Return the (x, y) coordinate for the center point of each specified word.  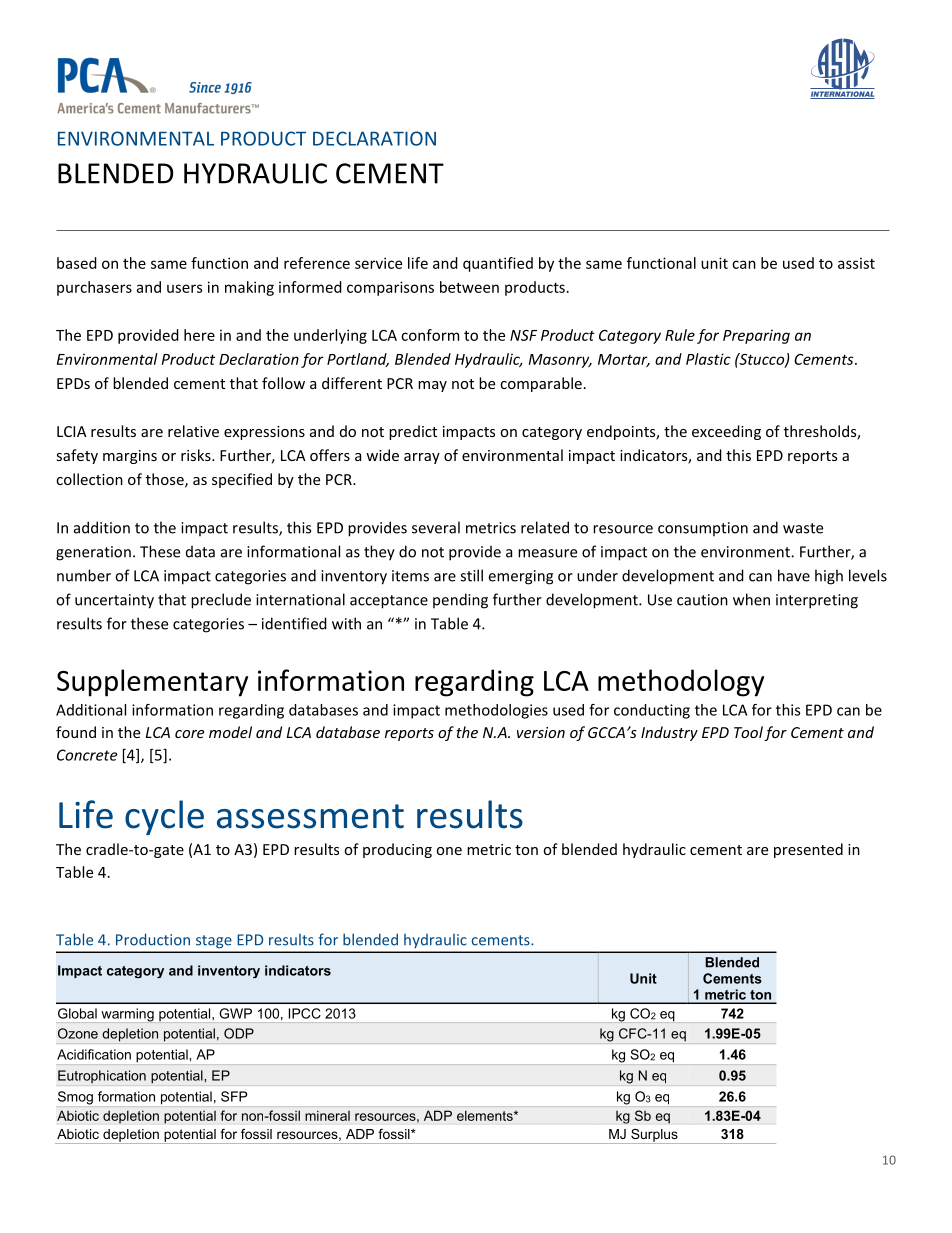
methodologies (496, 711)
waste (803, 528)
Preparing (756, 336)
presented (808, 850)
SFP (234, 1096)
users (184, 288)
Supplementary (152, 683)
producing (397, 850)
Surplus (654, 1136)
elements (486, 1116)
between (469, 287)
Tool (748, 732)
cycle (164, 817)
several (436, 527)
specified (242, 480)
